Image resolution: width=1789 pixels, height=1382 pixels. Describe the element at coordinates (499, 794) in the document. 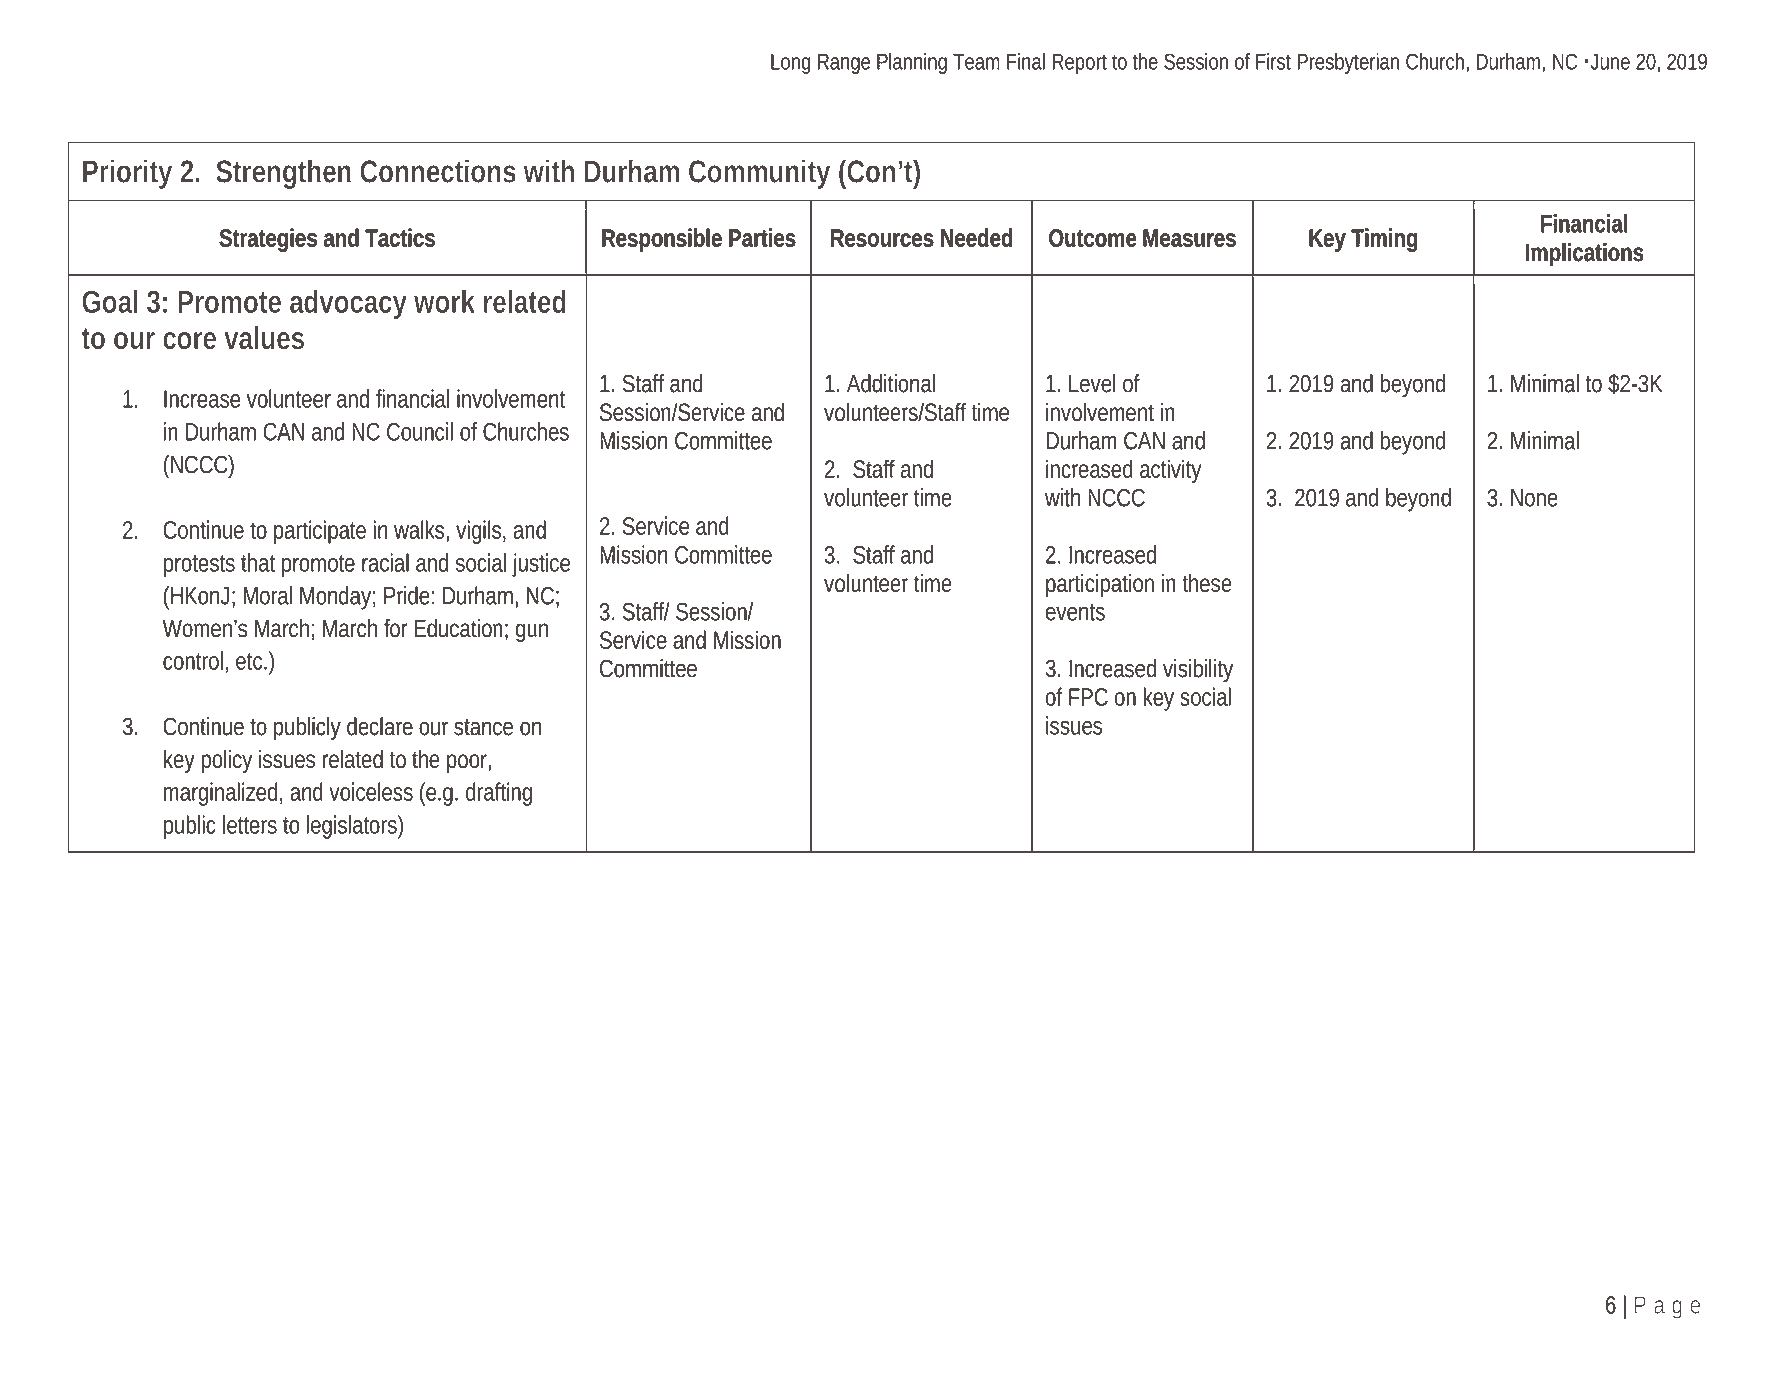

I see `drafting` at that location.
